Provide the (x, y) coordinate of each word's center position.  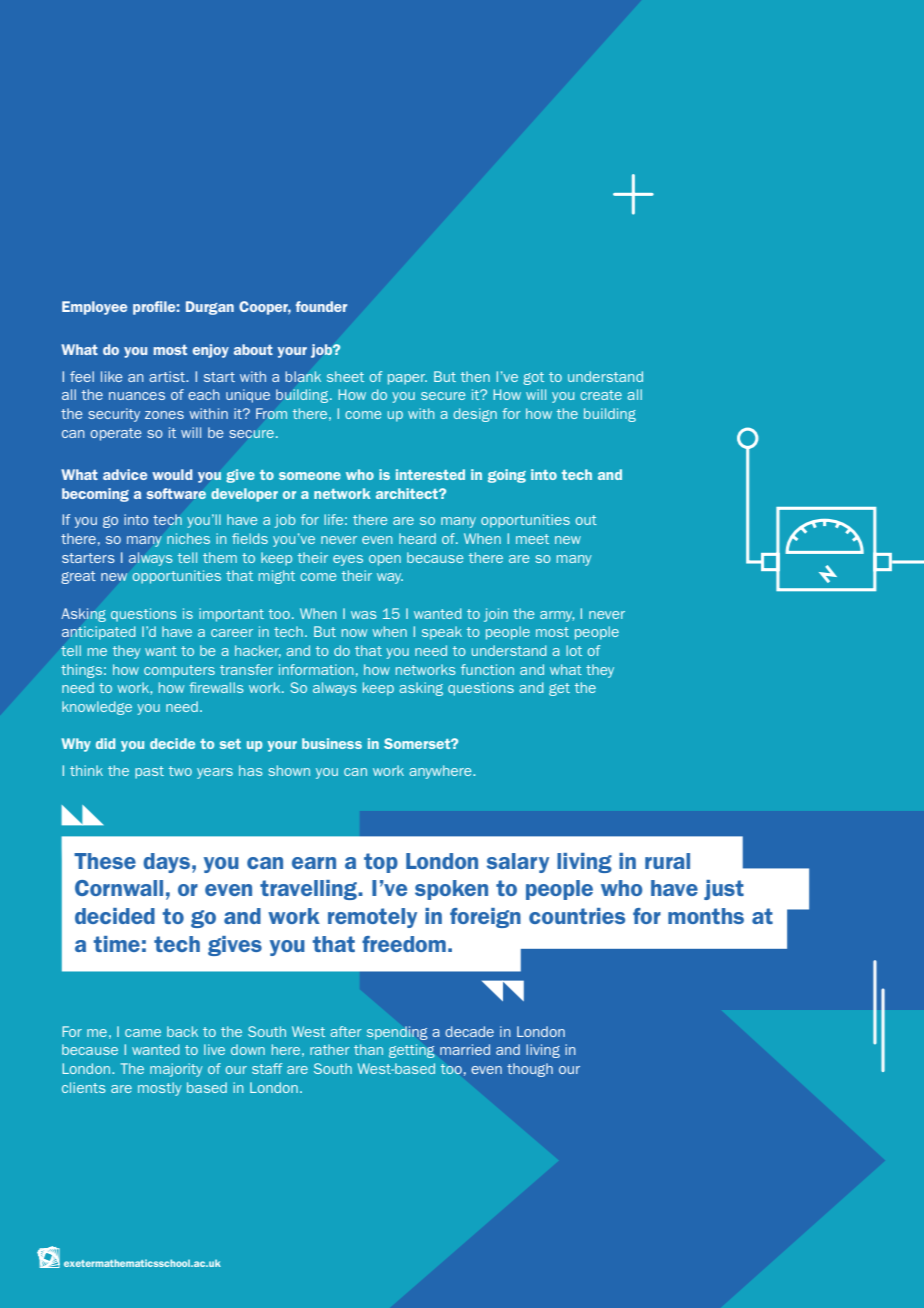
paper (407, 379)
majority (176, 1070)
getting (412, 1051)
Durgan (210, 308)
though (530, 1070)
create (601, 395)
